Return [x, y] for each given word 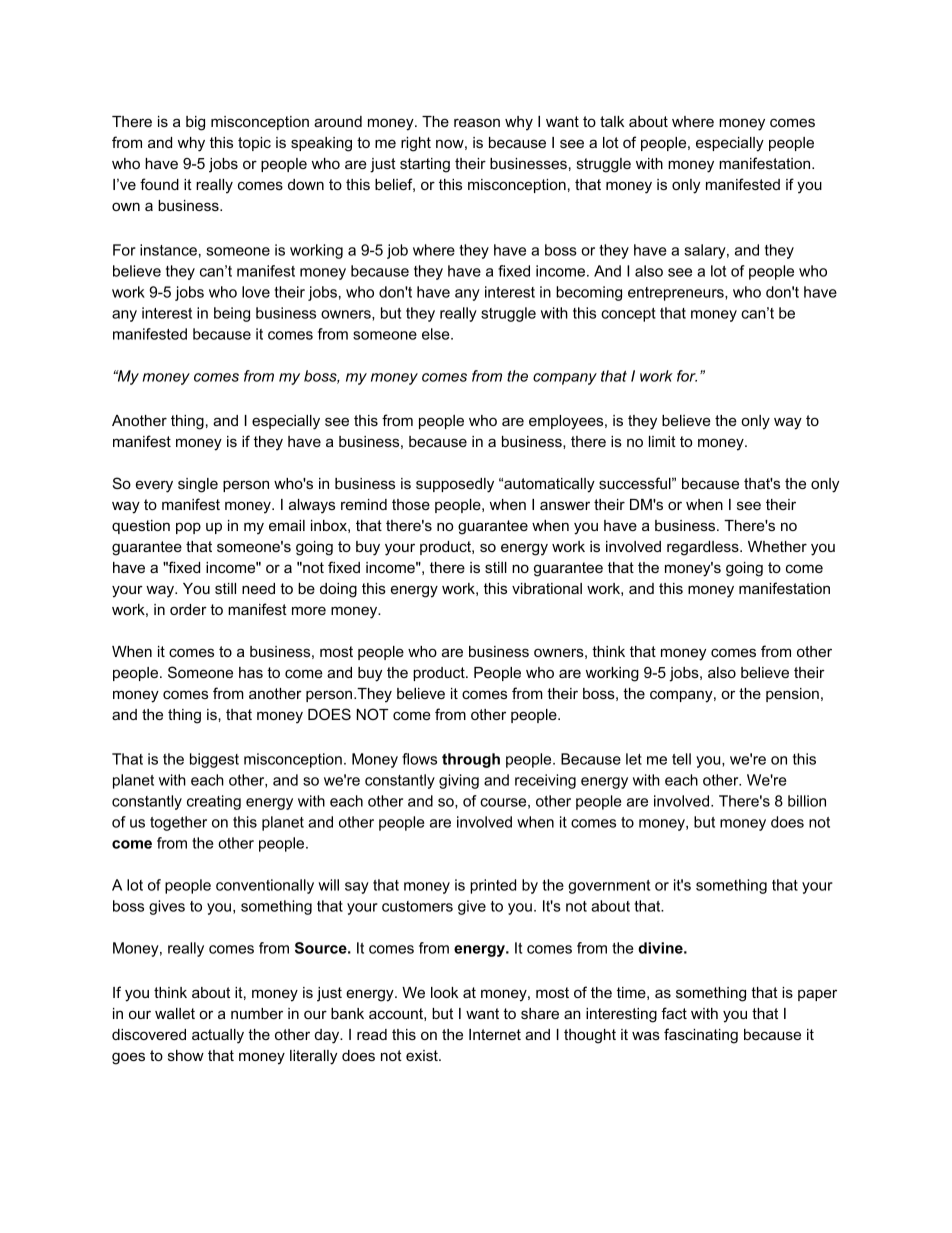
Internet [495, 1034]
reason [477, 122]
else [437, 334]
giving [459, 781]
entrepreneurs [677, 294]
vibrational [547, 588]
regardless [704, 548]
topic [254, 144]
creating [214, 802]
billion [807, 801]
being [232, 314]
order [188, 609]
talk [612, 121]
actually [218, 1036]
